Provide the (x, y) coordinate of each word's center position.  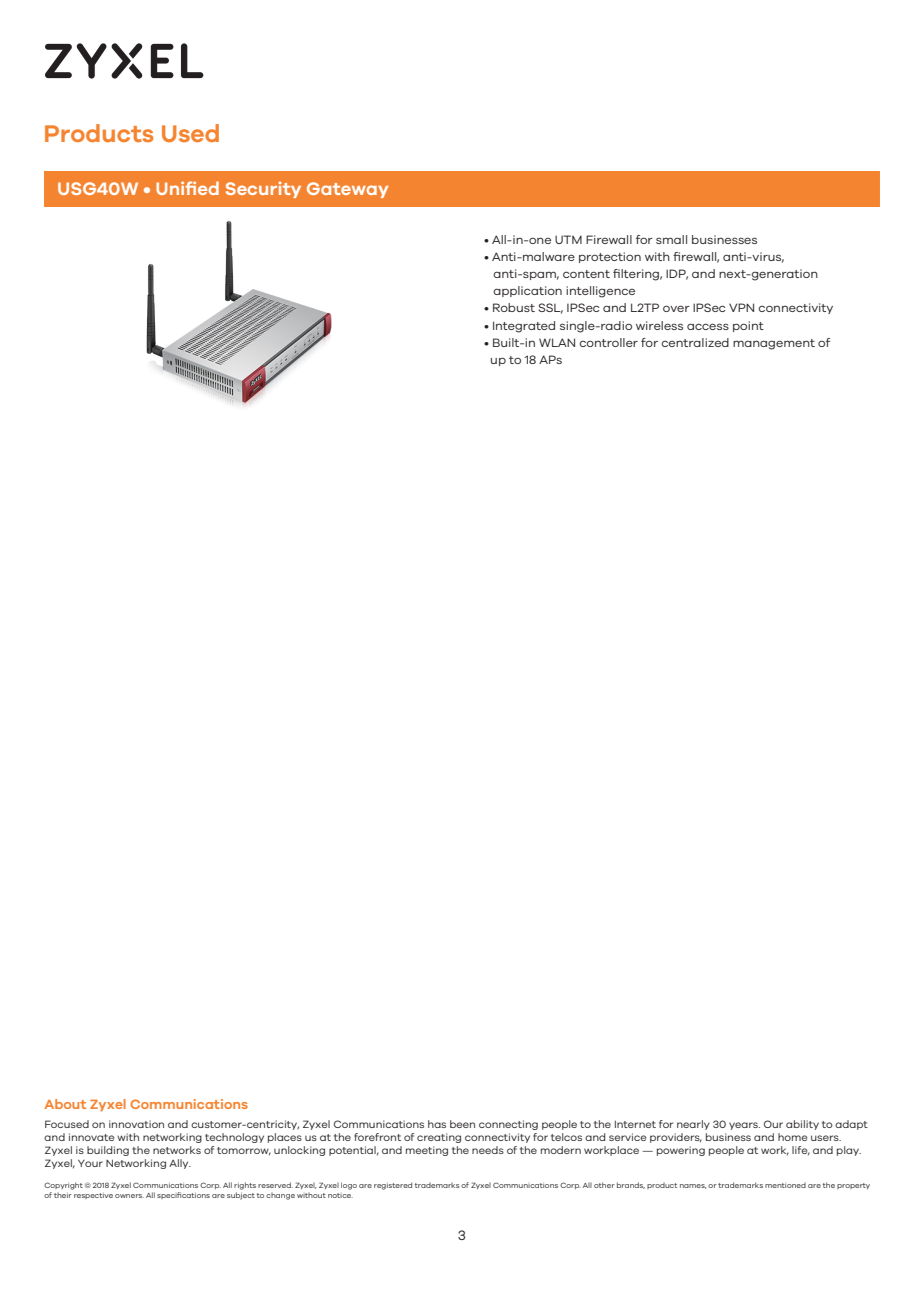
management (774, 344)
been (462, 1124)
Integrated (524, 327)
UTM (568, 239)
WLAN (557, 342)
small (671, 239)
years (744, 1126)
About (65, 1104)
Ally (180, 1164)
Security (263, 190)
